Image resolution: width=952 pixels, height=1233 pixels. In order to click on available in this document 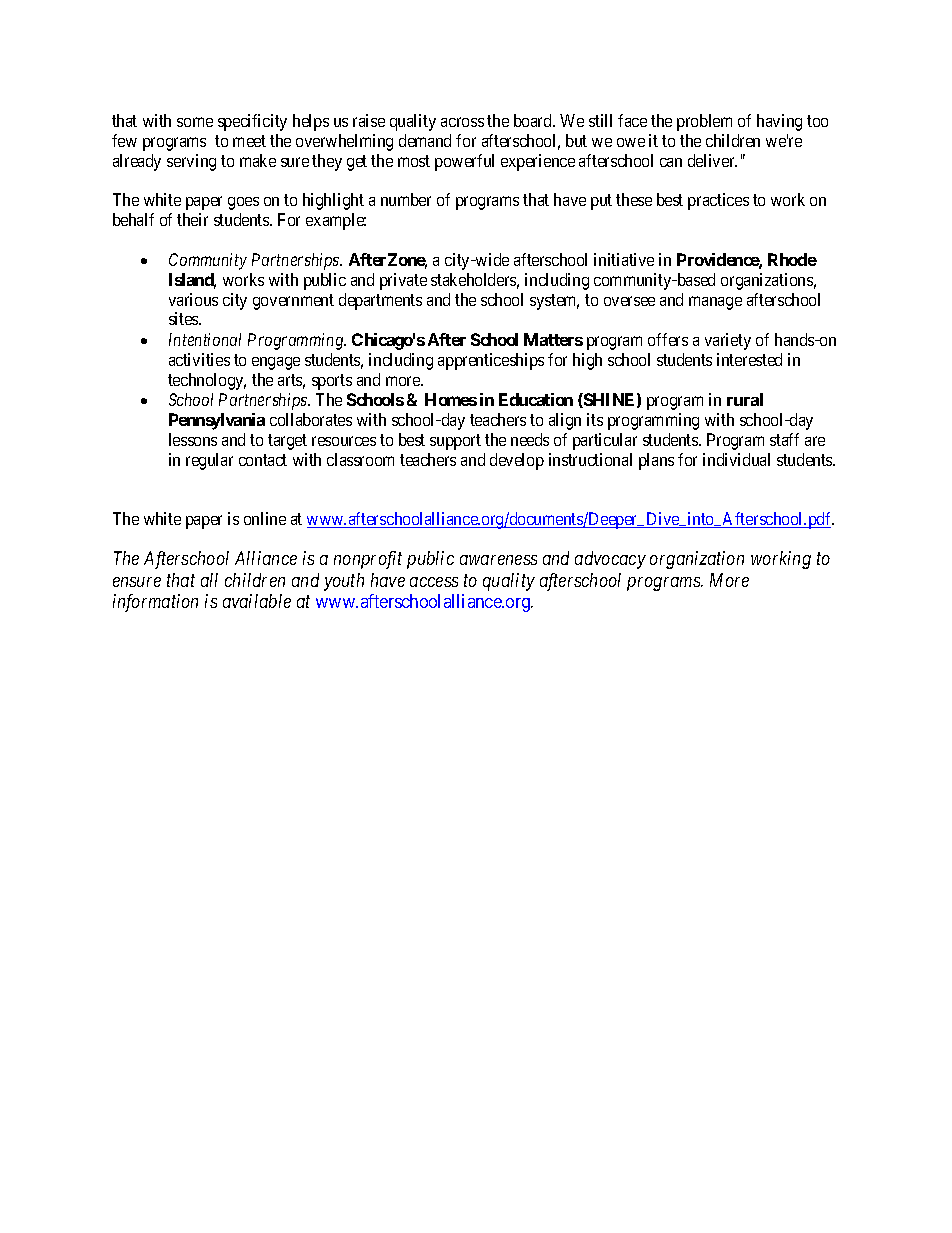, I will do `click(257, 601)`.
